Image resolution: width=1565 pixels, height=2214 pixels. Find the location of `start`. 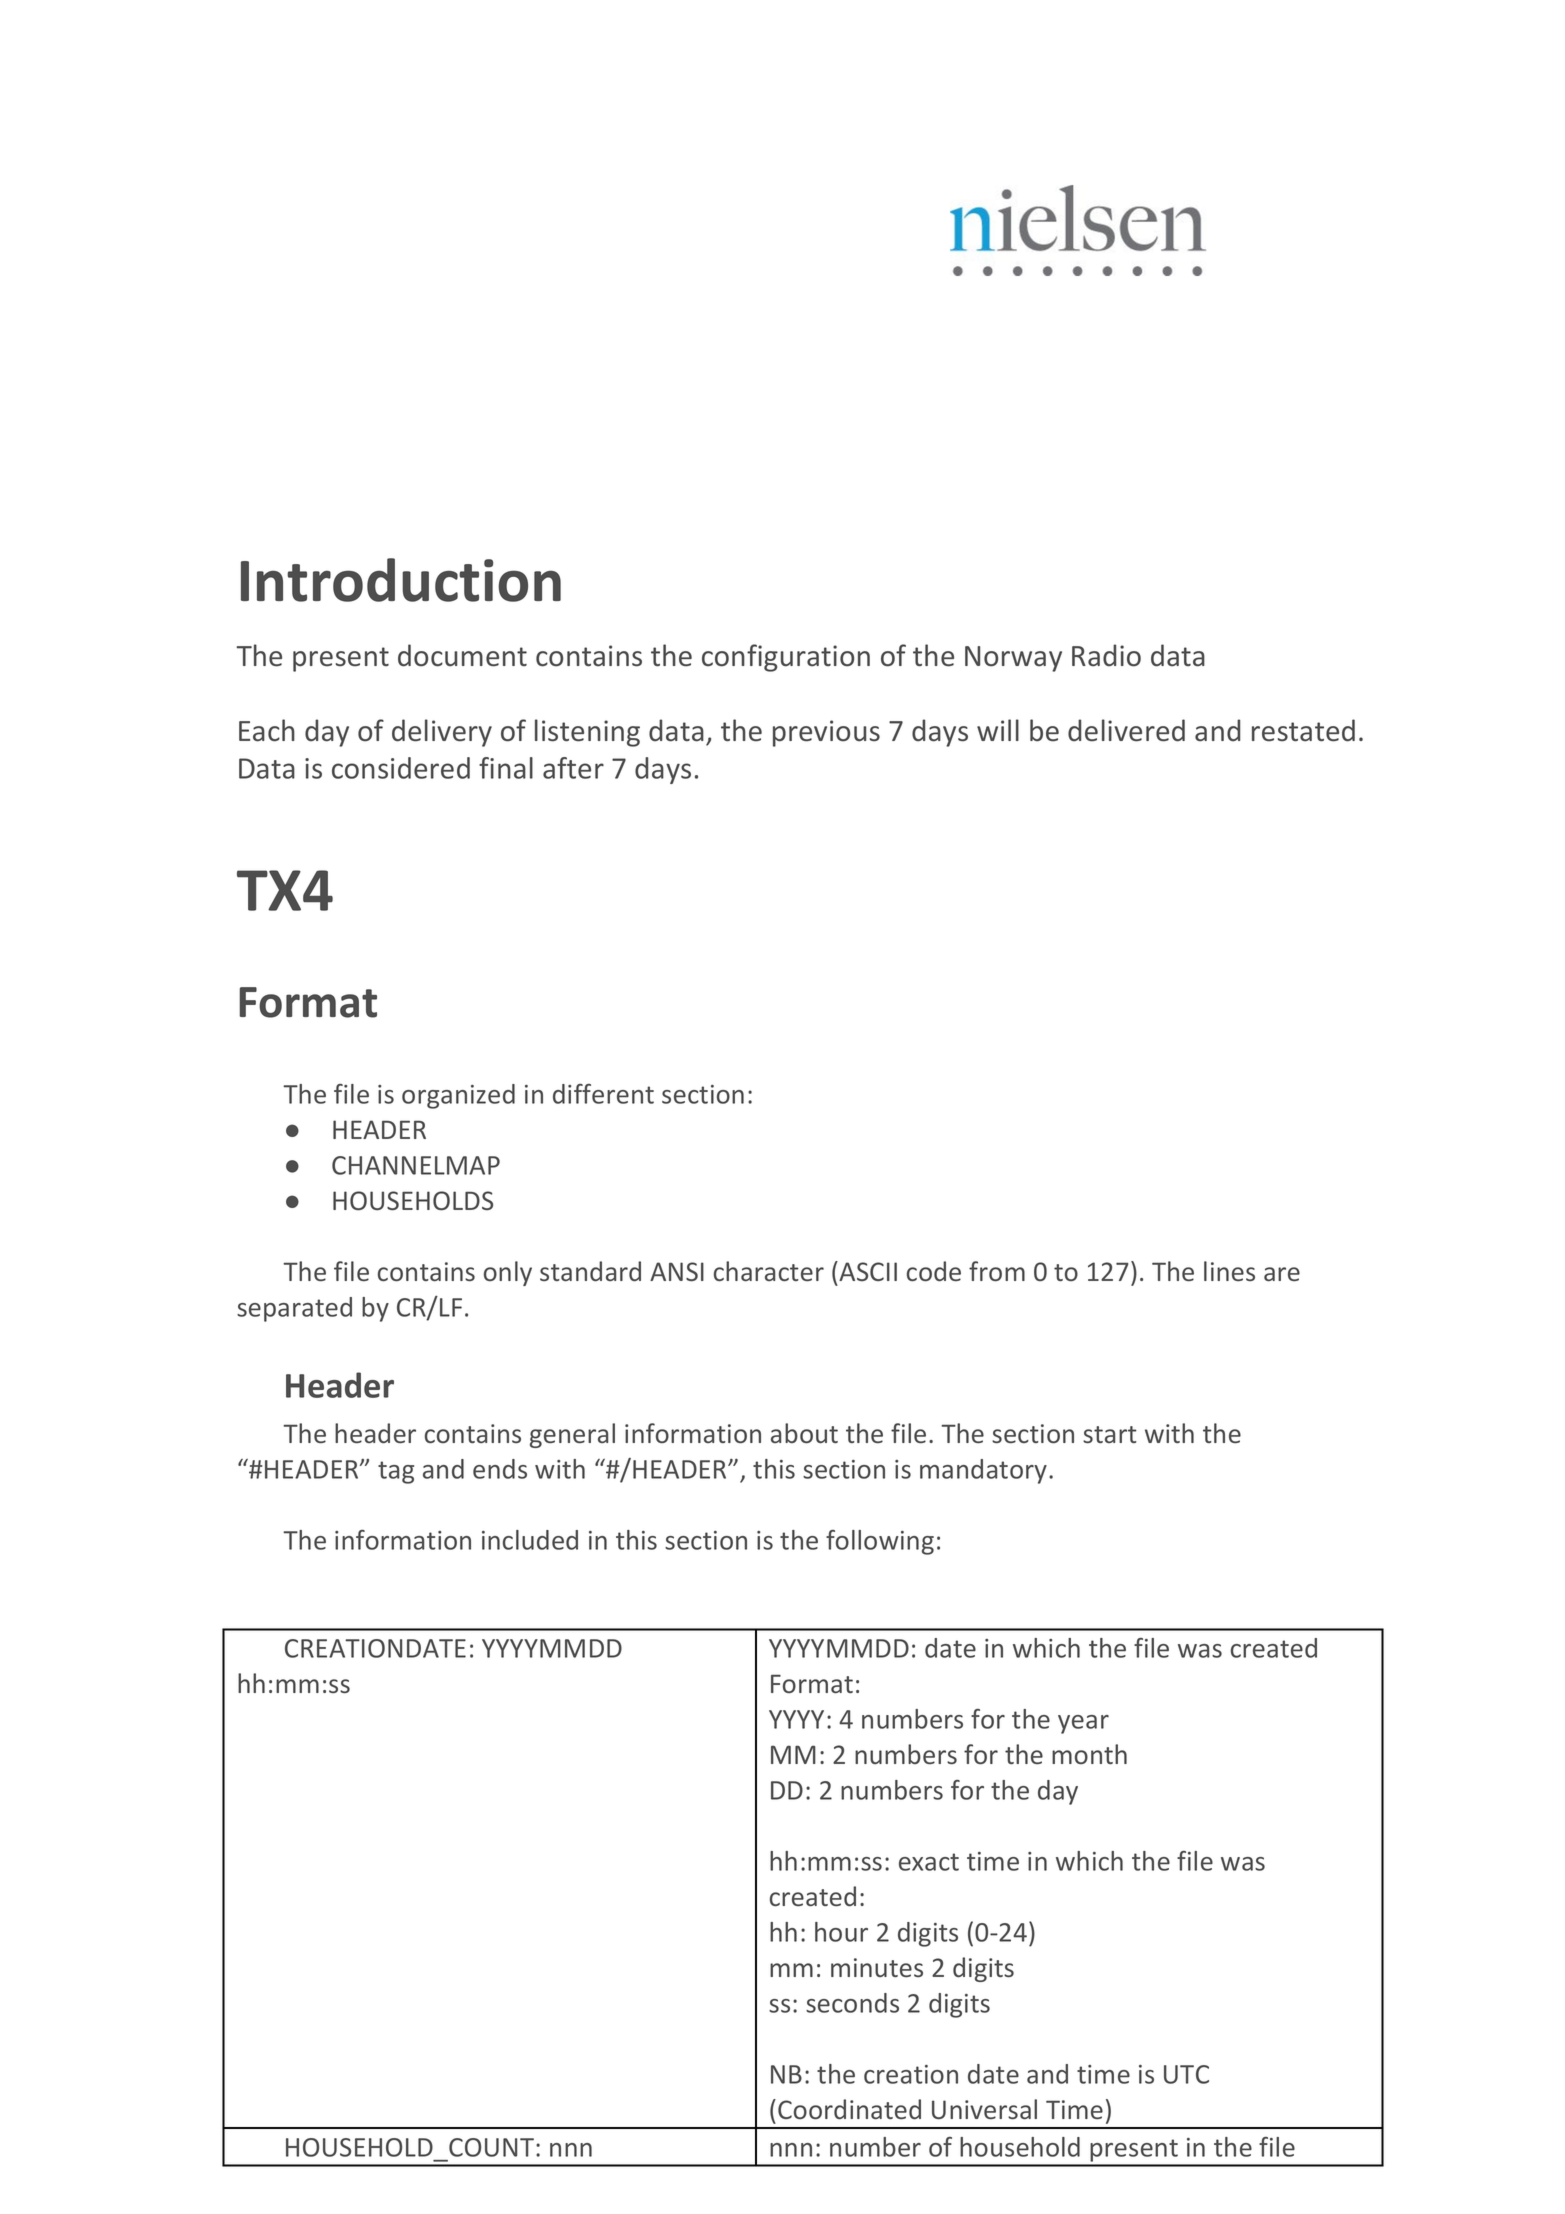

start is located at coordinates (1110, 1434).
